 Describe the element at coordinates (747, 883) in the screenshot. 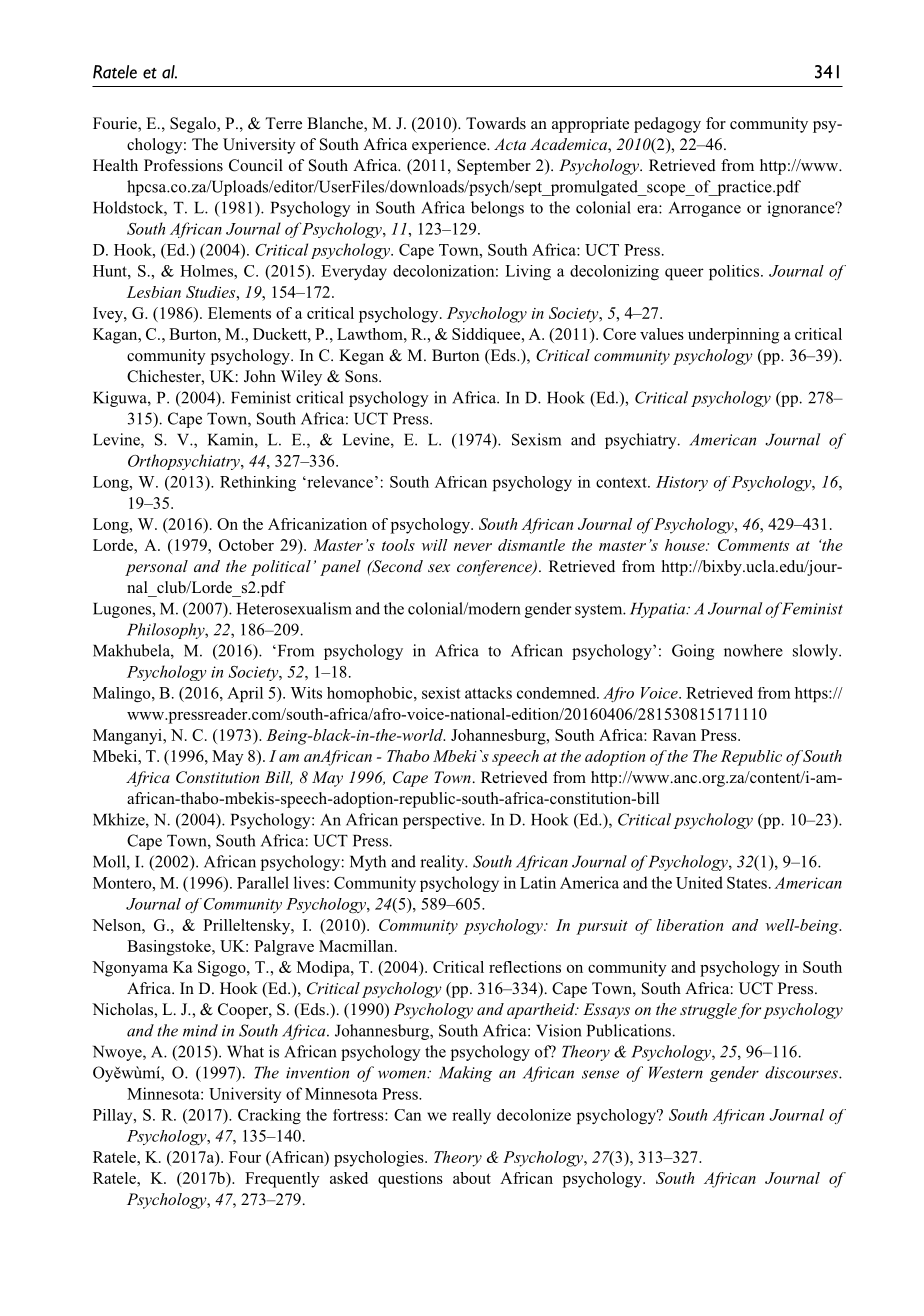

I see `States` at that location.
